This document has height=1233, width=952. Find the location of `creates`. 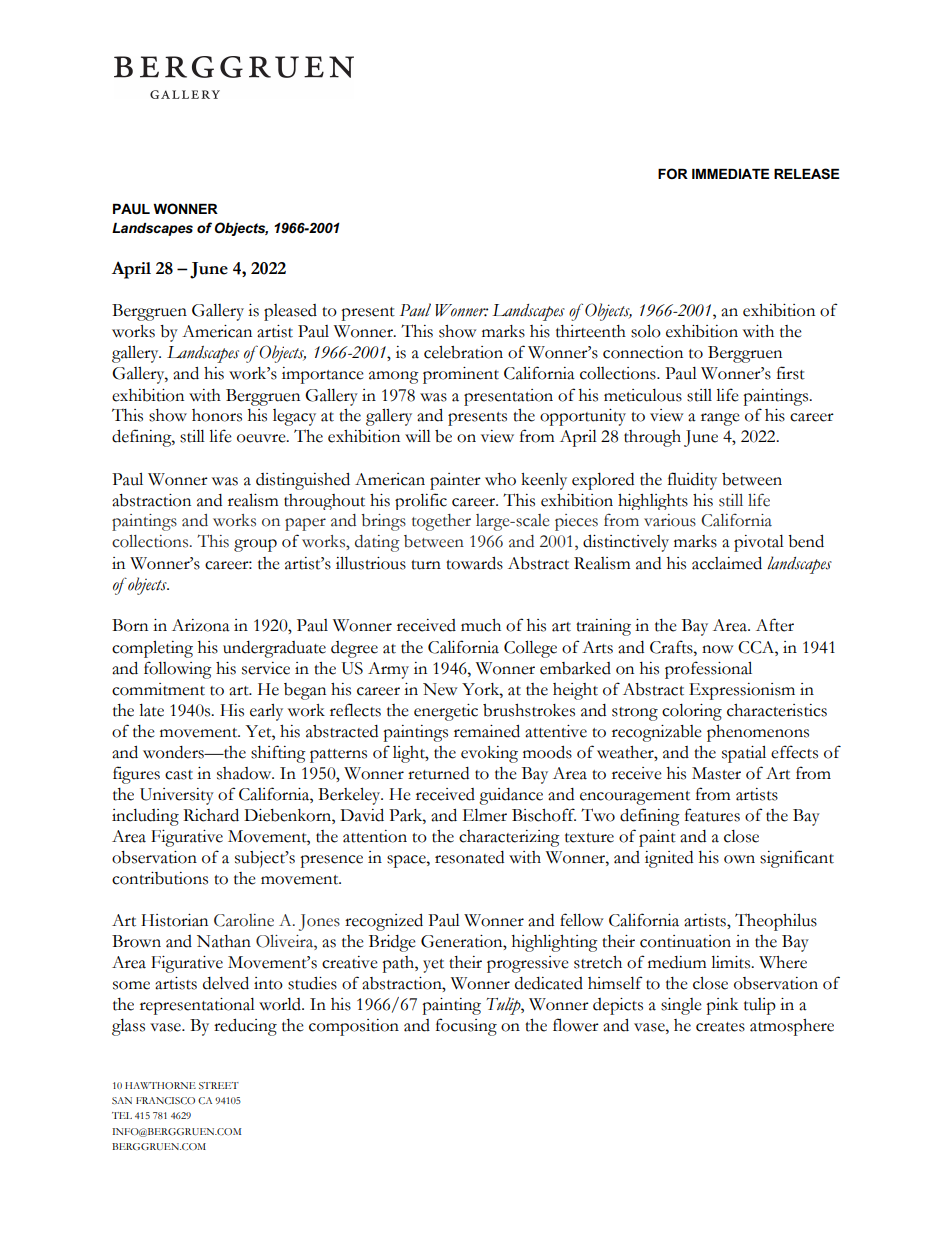

creates is located at coordinates (720, 1027).
